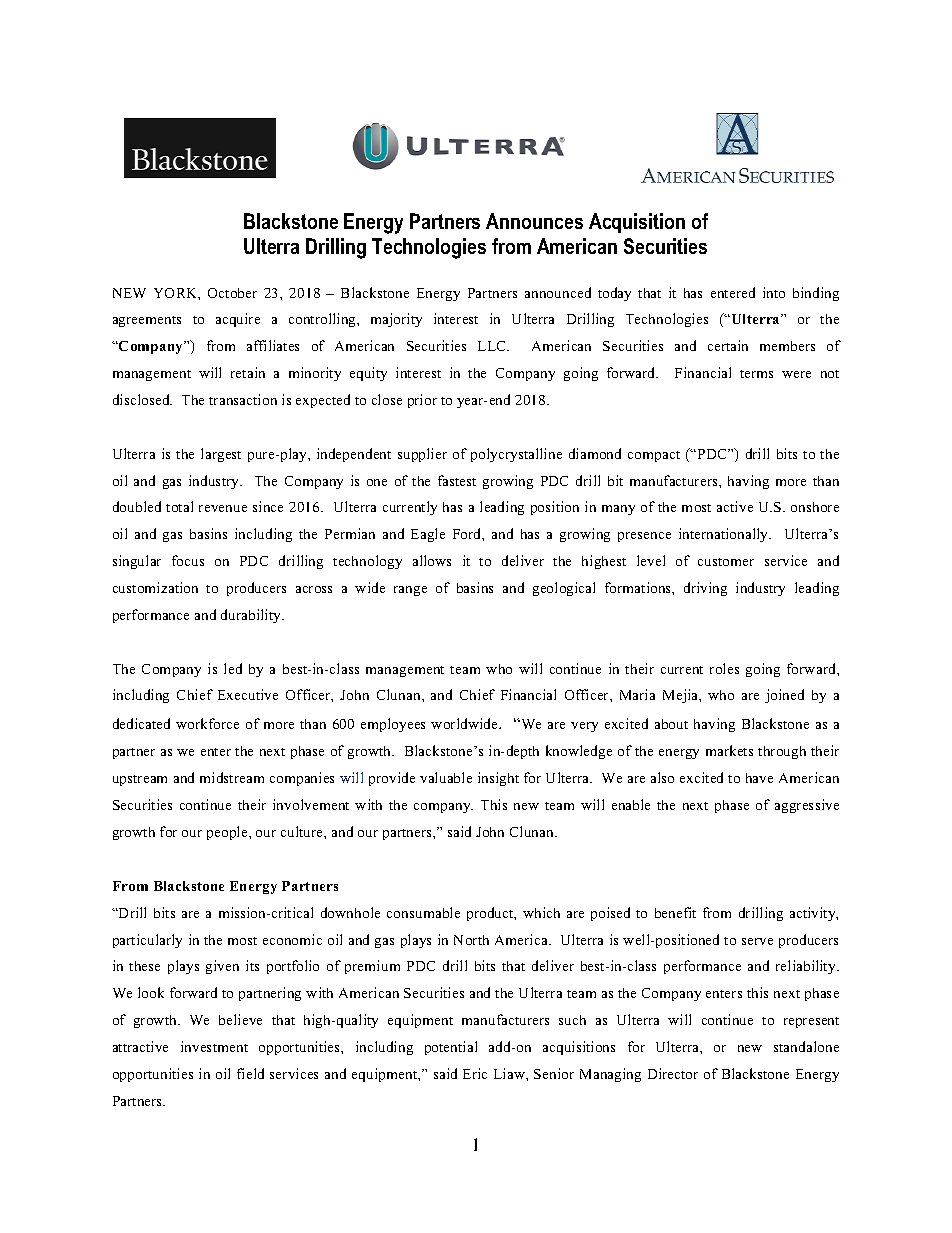  I want to click on potential, so click(451, 1048).
